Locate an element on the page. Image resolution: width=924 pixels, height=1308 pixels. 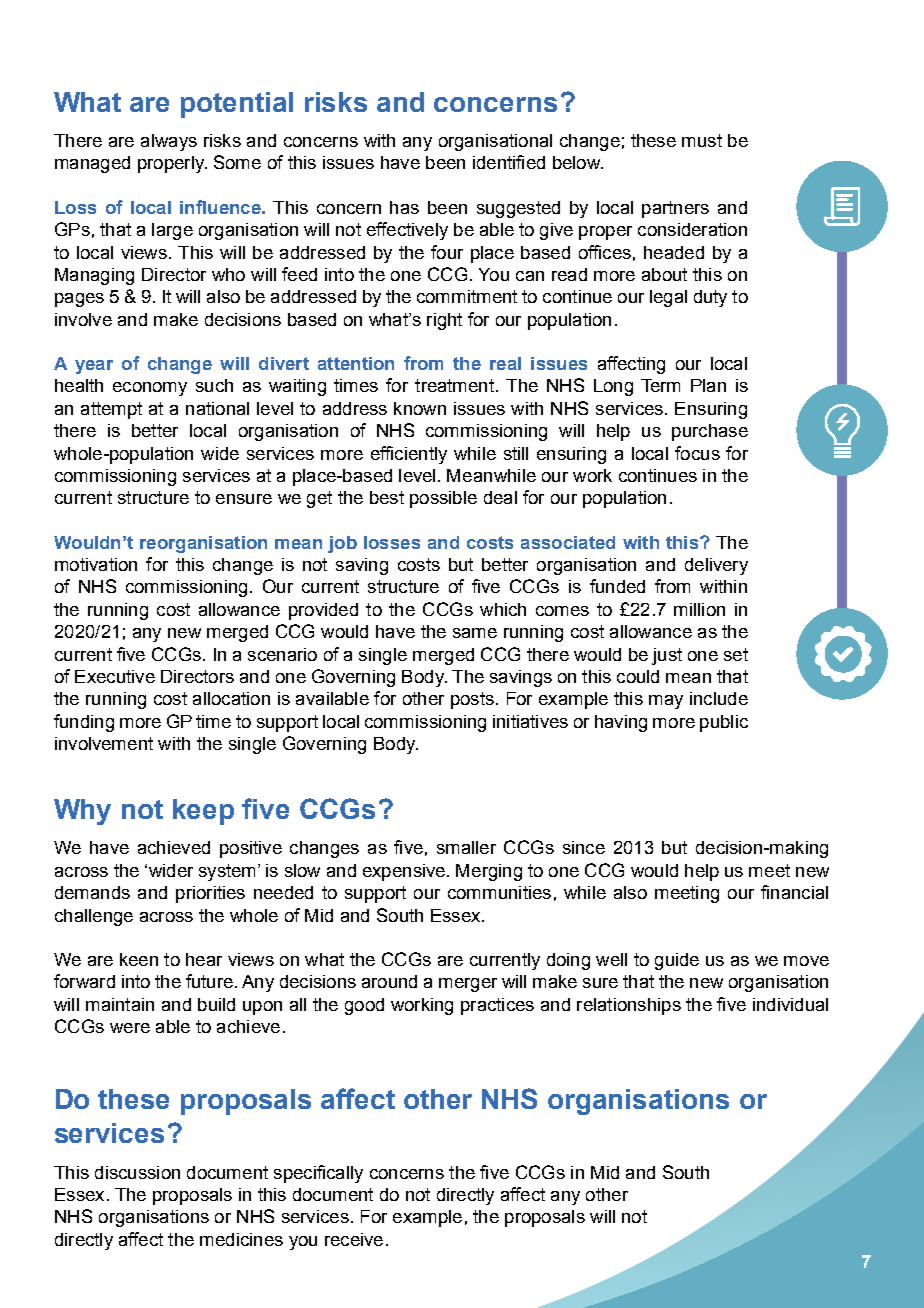
identified is located at coordinates (509, 162).
